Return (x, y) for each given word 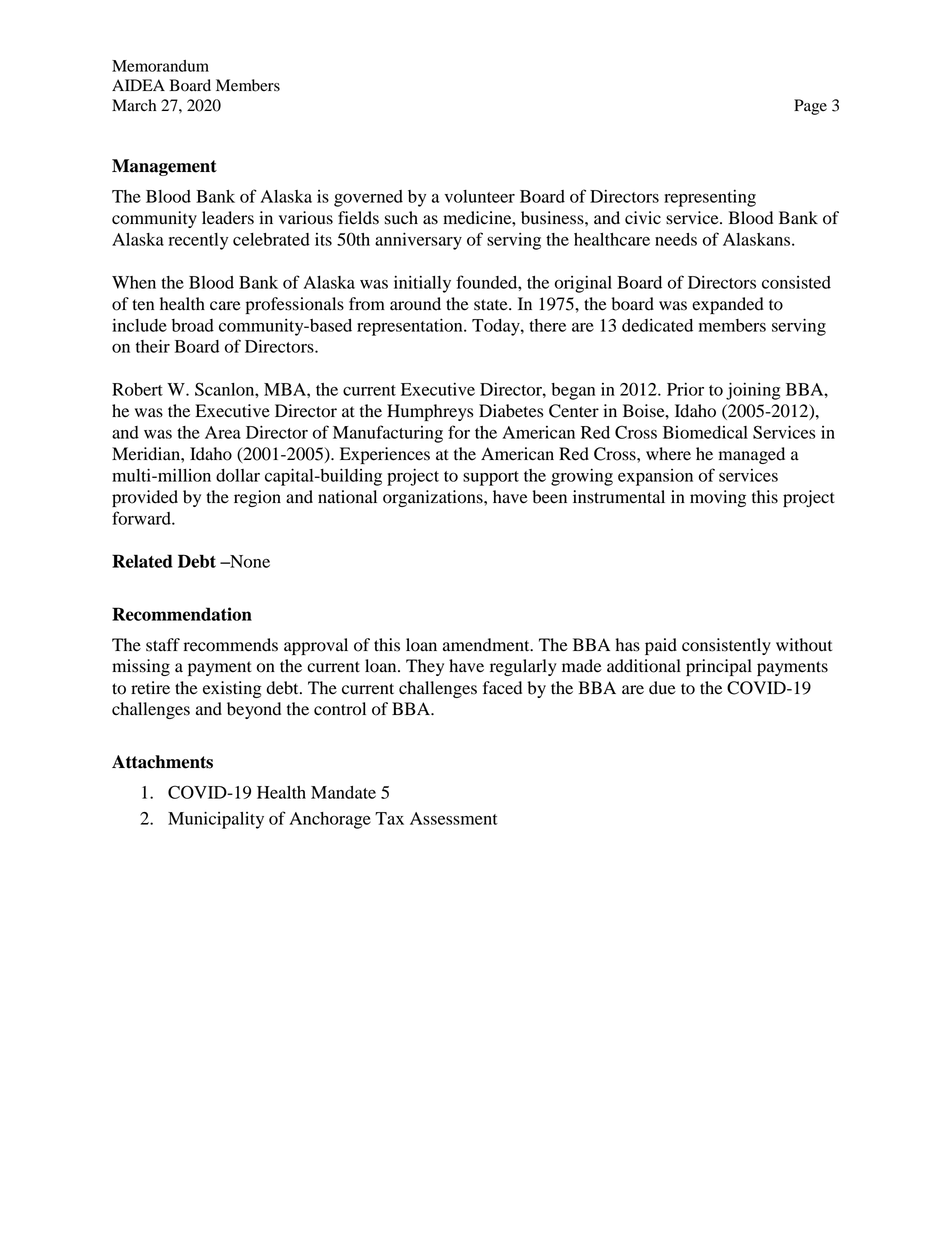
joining (753, 391)
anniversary (418, 241)
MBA (286, 389)
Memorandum (160, 66)
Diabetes (511, 411)
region (257, 498)
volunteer (480, 196)
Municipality (216, 820)
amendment (487, 645)
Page (810, 107)
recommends (231, 645)
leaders (228, 218)
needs (676, 239)
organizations (434, 498)
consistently (726, 646)
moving (718, 498)
